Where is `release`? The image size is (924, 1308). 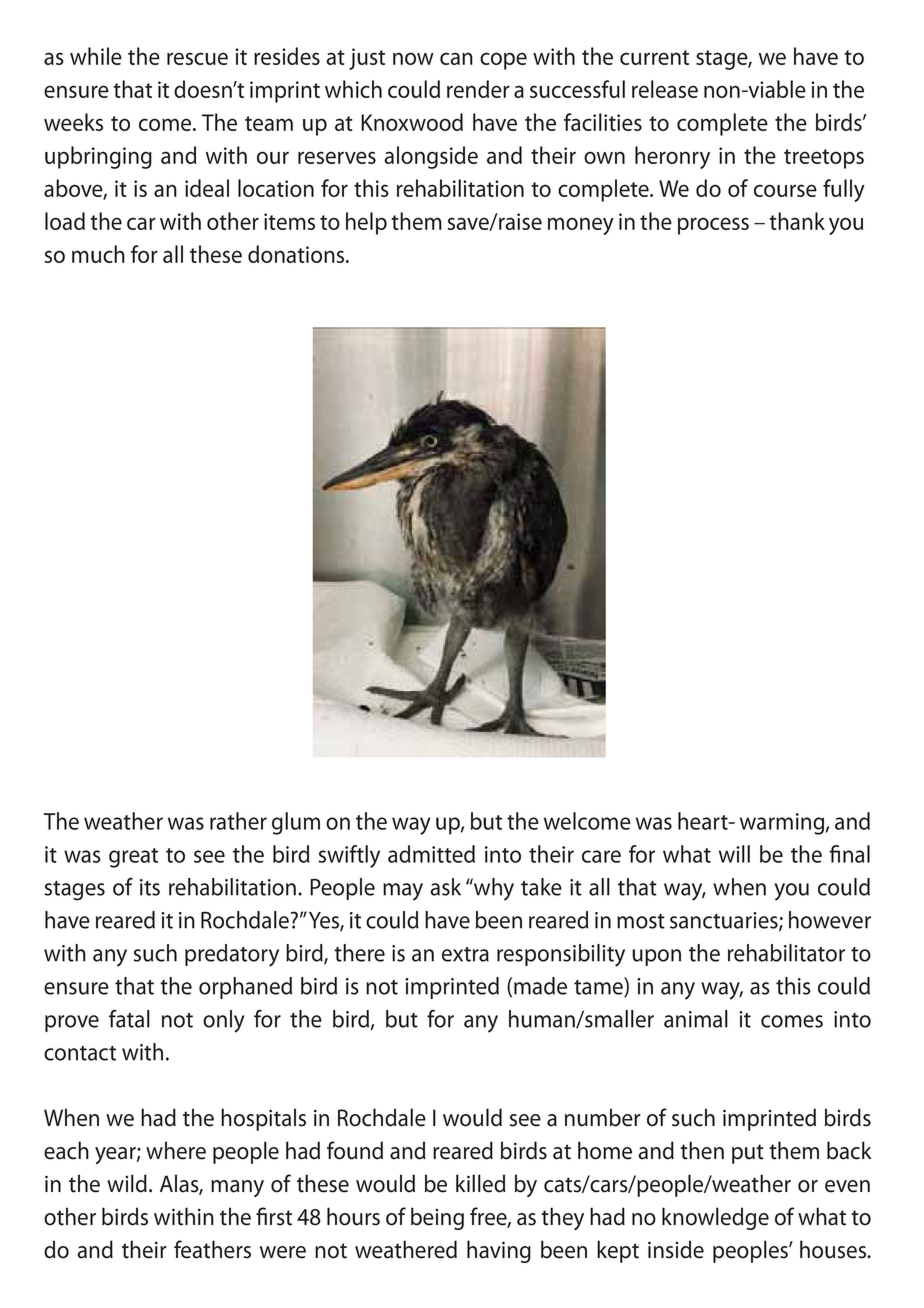 release is located at coordinates (665, 89).
